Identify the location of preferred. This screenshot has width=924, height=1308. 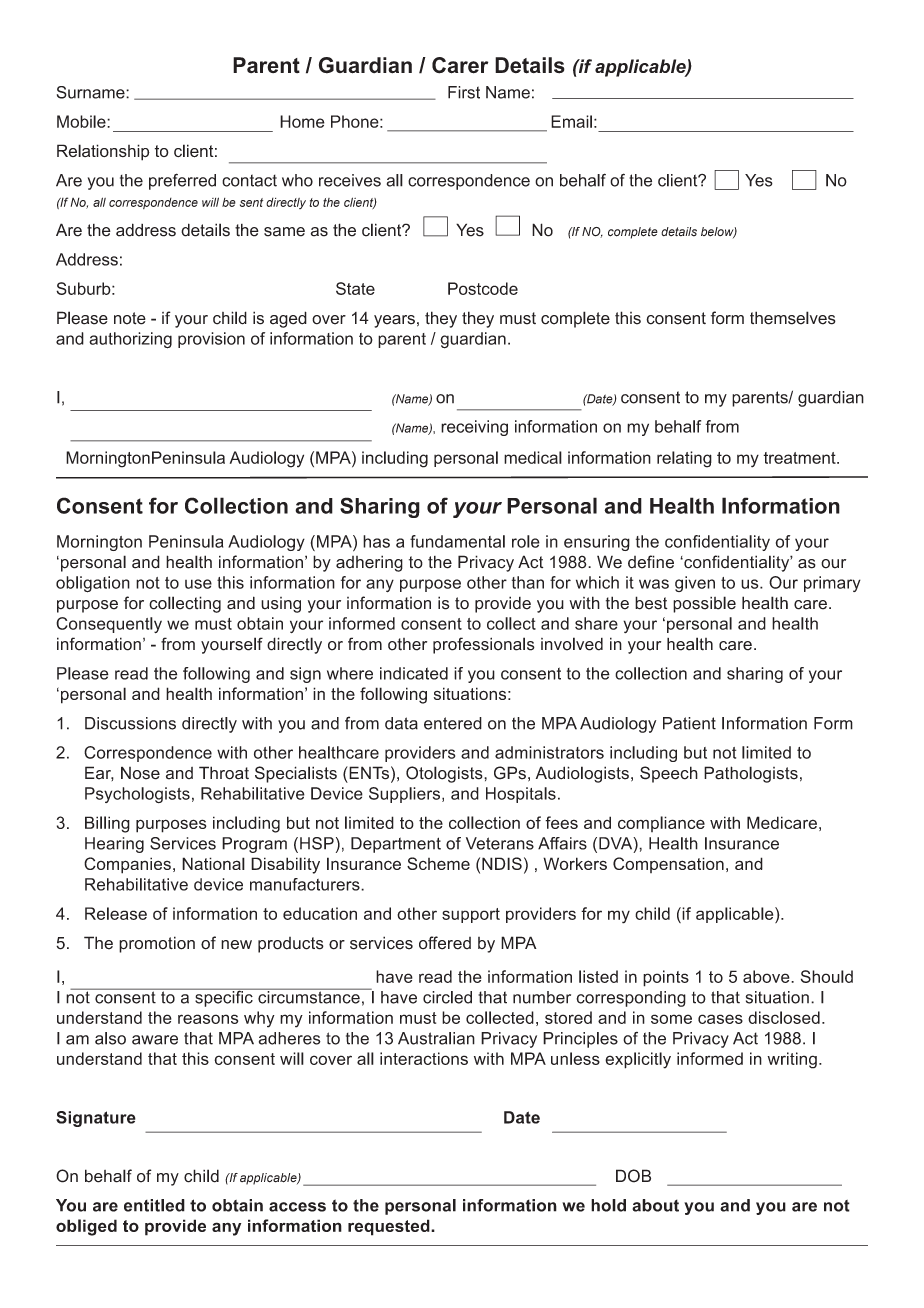
(182, 181).
